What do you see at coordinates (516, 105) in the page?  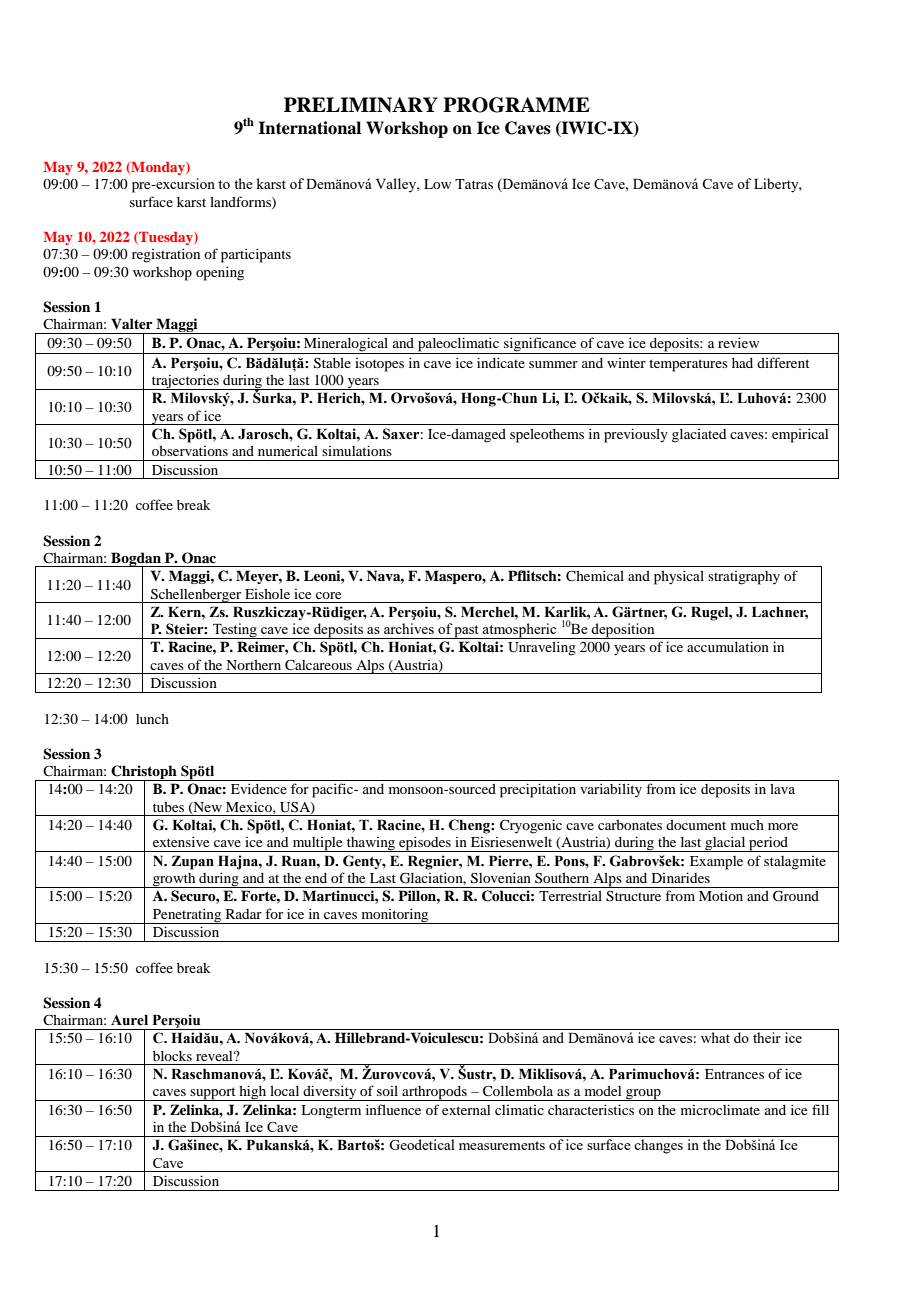 I see `PROGRAMME` at bounding box center [516, 105].
